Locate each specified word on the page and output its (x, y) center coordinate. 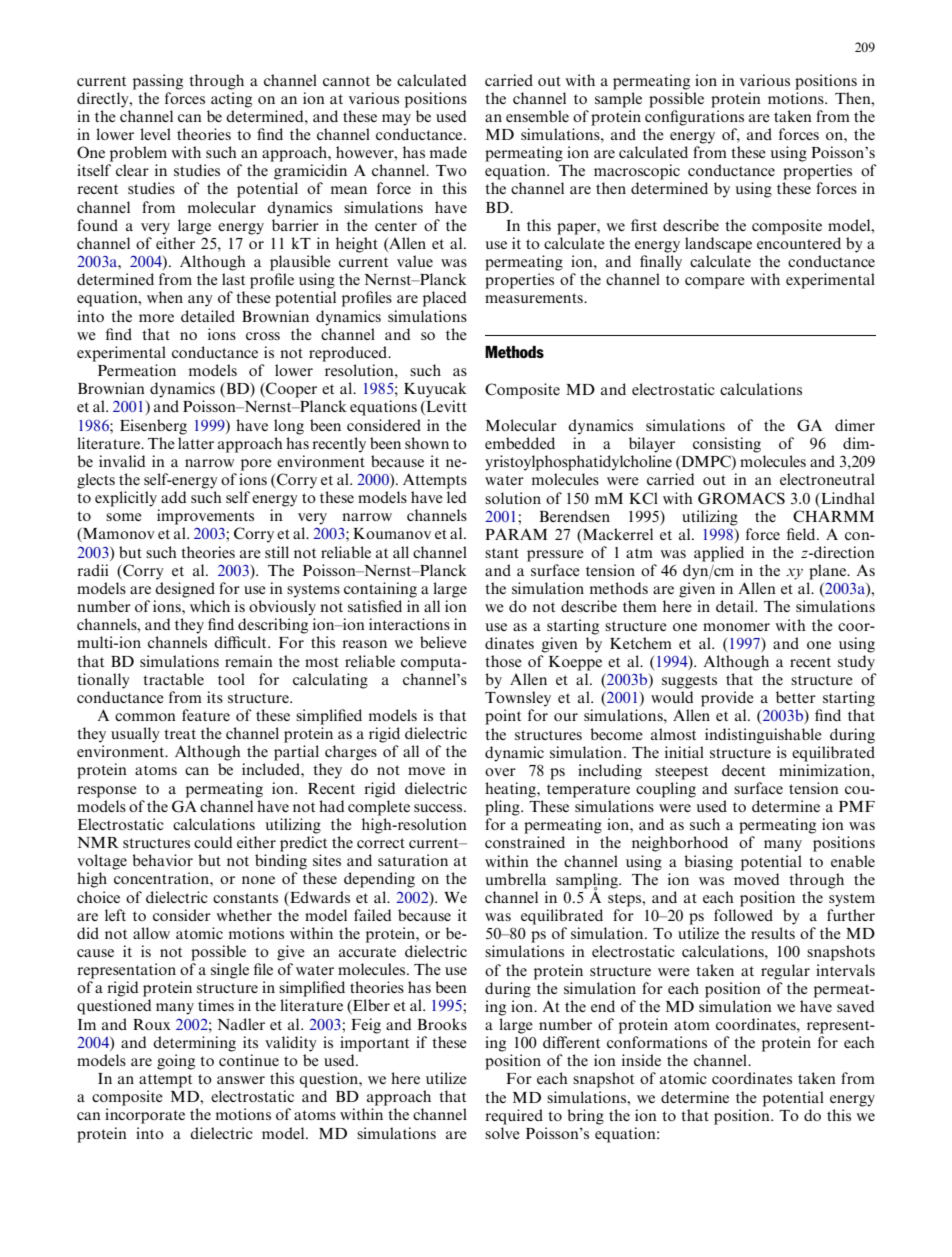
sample (618, 100)
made (448, 152)
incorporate (145, 1116)
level (155, 134)
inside (641, 1060)
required (514, 1117)
